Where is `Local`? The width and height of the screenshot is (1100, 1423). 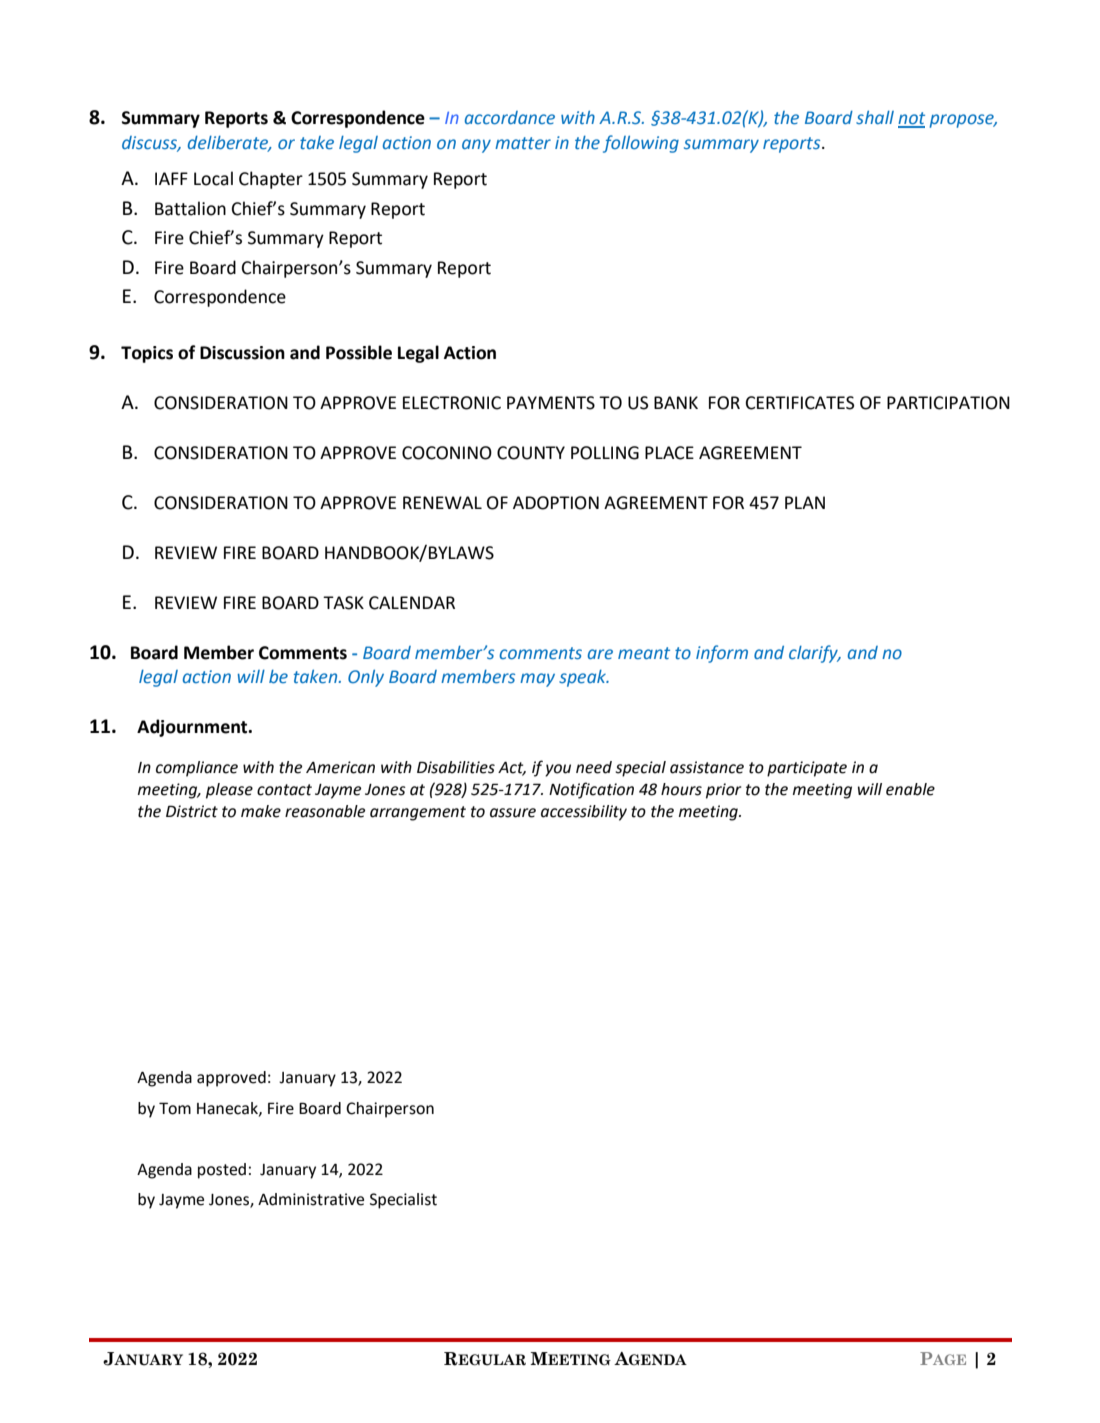
Local is located at coordinates (213, 178).
